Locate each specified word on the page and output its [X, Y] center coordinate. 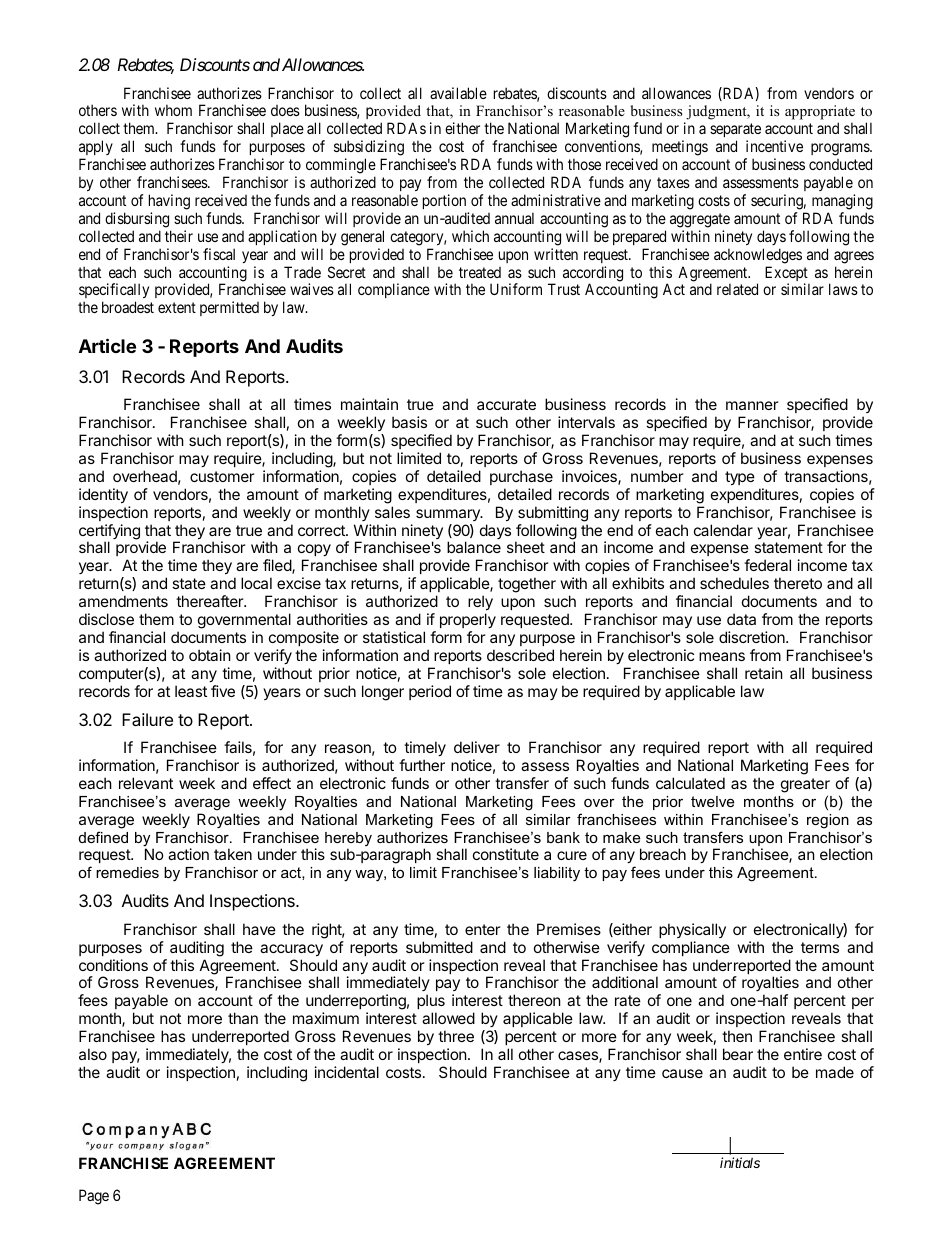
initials [740, 1162]
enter [483, 929]
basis [409, 422]
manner [752, 405]
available [458, 93]
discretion [753, 637]
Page [94, 1197]
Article [107, 345]
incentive [774, 146]
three [456, 1036]
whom [173, 110]
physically [692, 930]
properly [468, 620]
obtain [210, 655]
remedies [127, 872]
